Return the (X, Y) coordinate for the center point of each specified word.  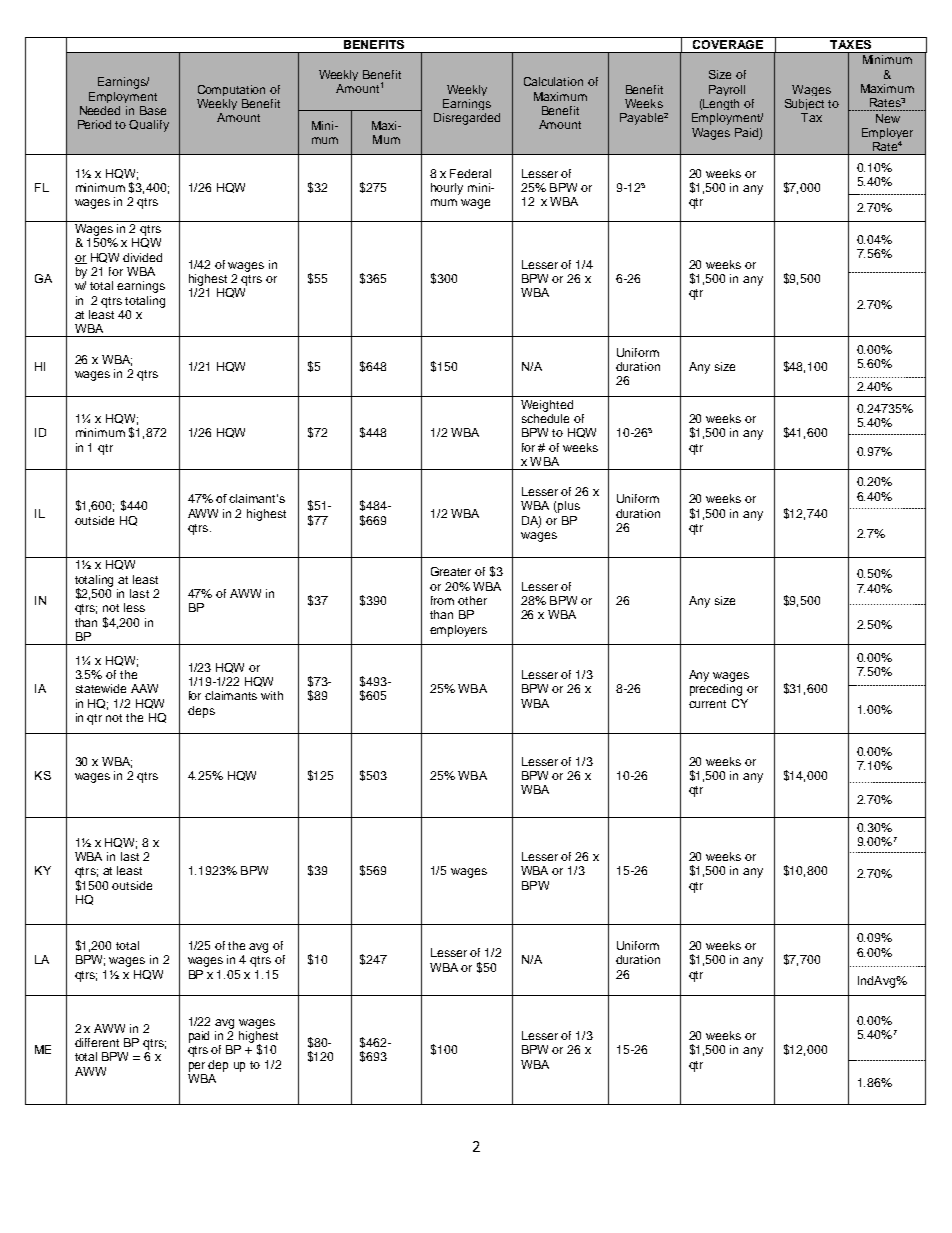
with (272, 695)
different (97, 1042)
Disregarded (467, 119)
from (442, 600)
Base (153, 110)
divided (142, 257)
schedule (545, 418)
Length (721, 104)
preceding (716, 690)
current (707, 704)
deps (201, 712)
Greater (451, 571)
